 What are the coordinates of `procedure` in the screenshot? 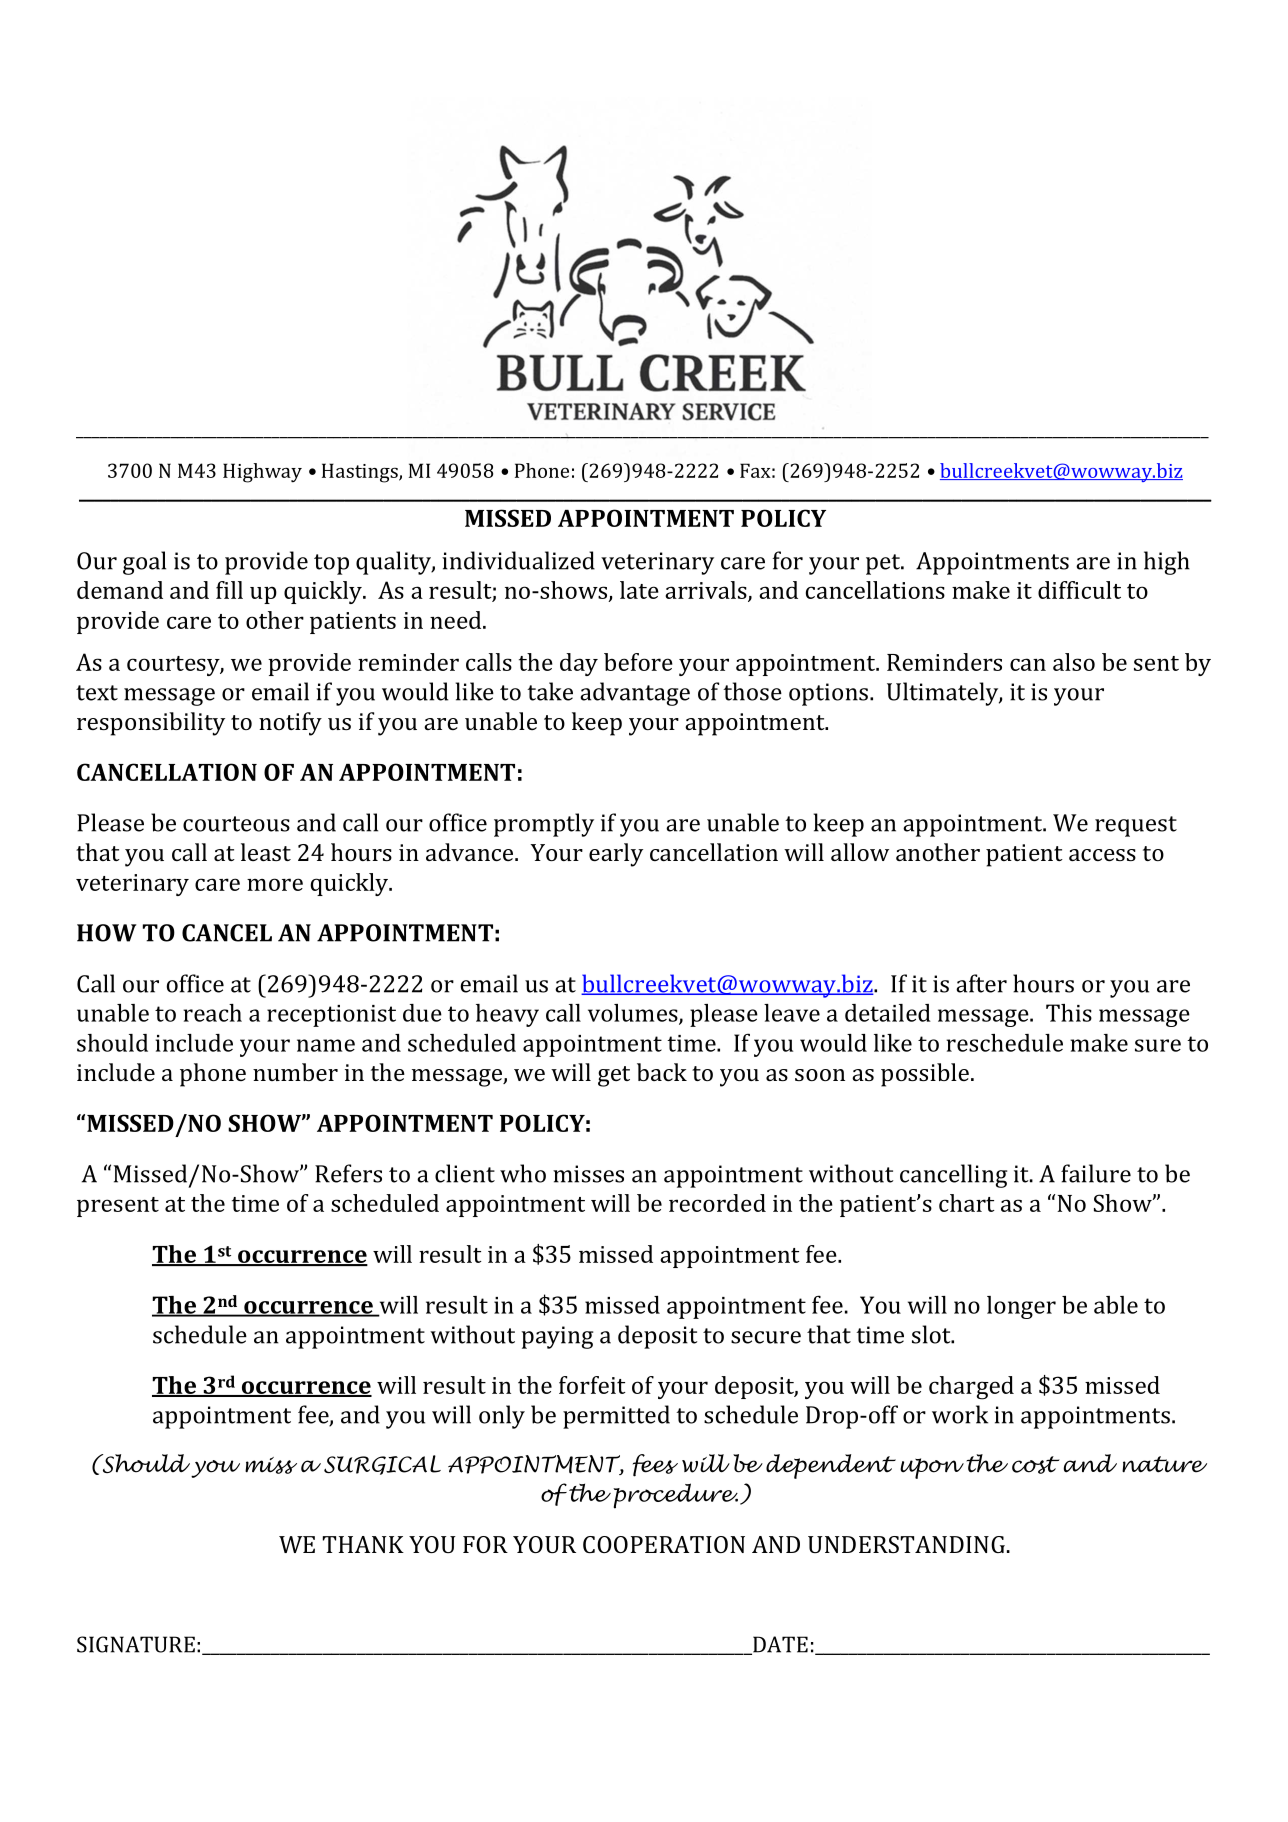 It's located at (675, 1496).
